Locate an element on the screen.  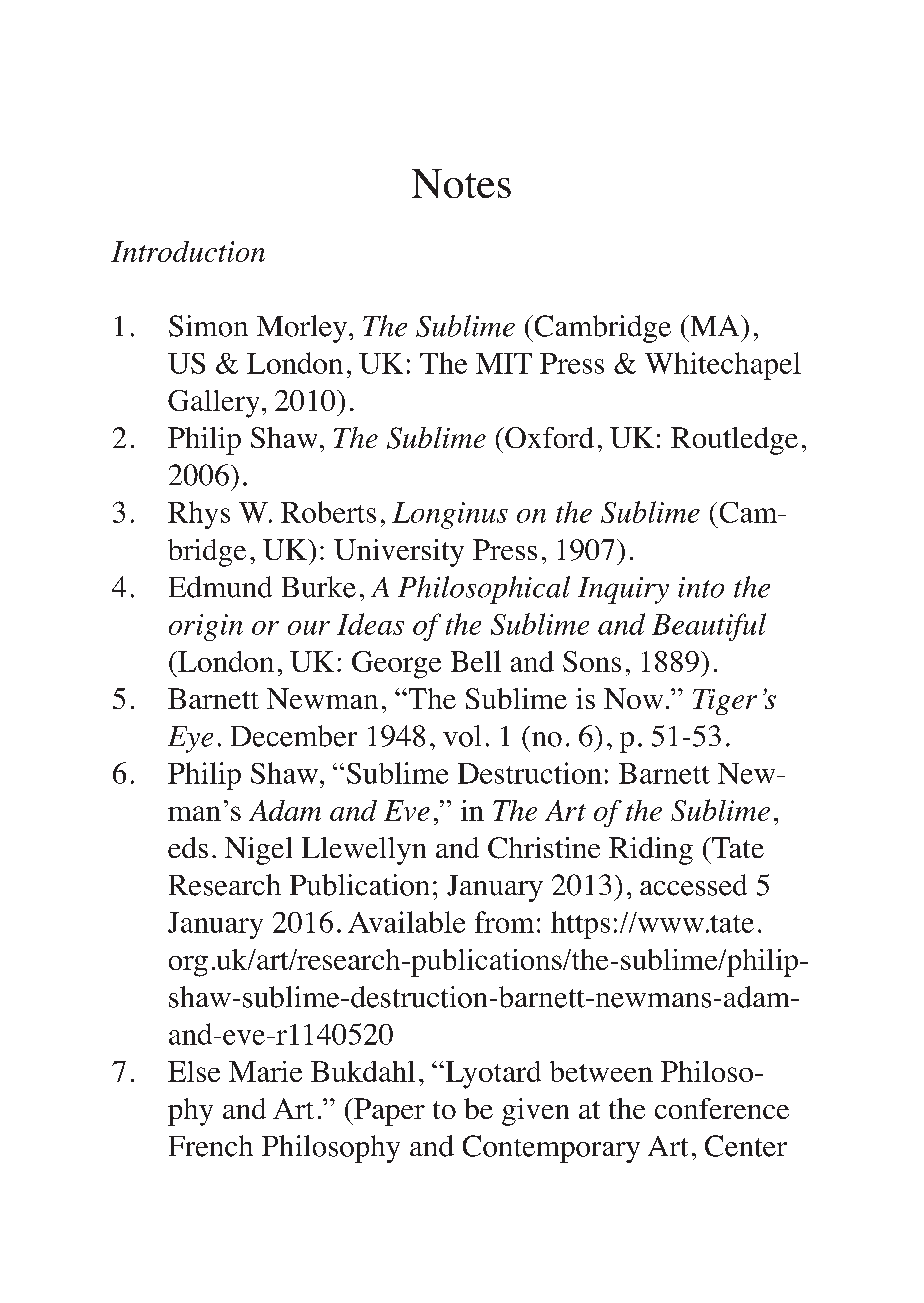
Whitechapel is located at coordinates (723, 366).
